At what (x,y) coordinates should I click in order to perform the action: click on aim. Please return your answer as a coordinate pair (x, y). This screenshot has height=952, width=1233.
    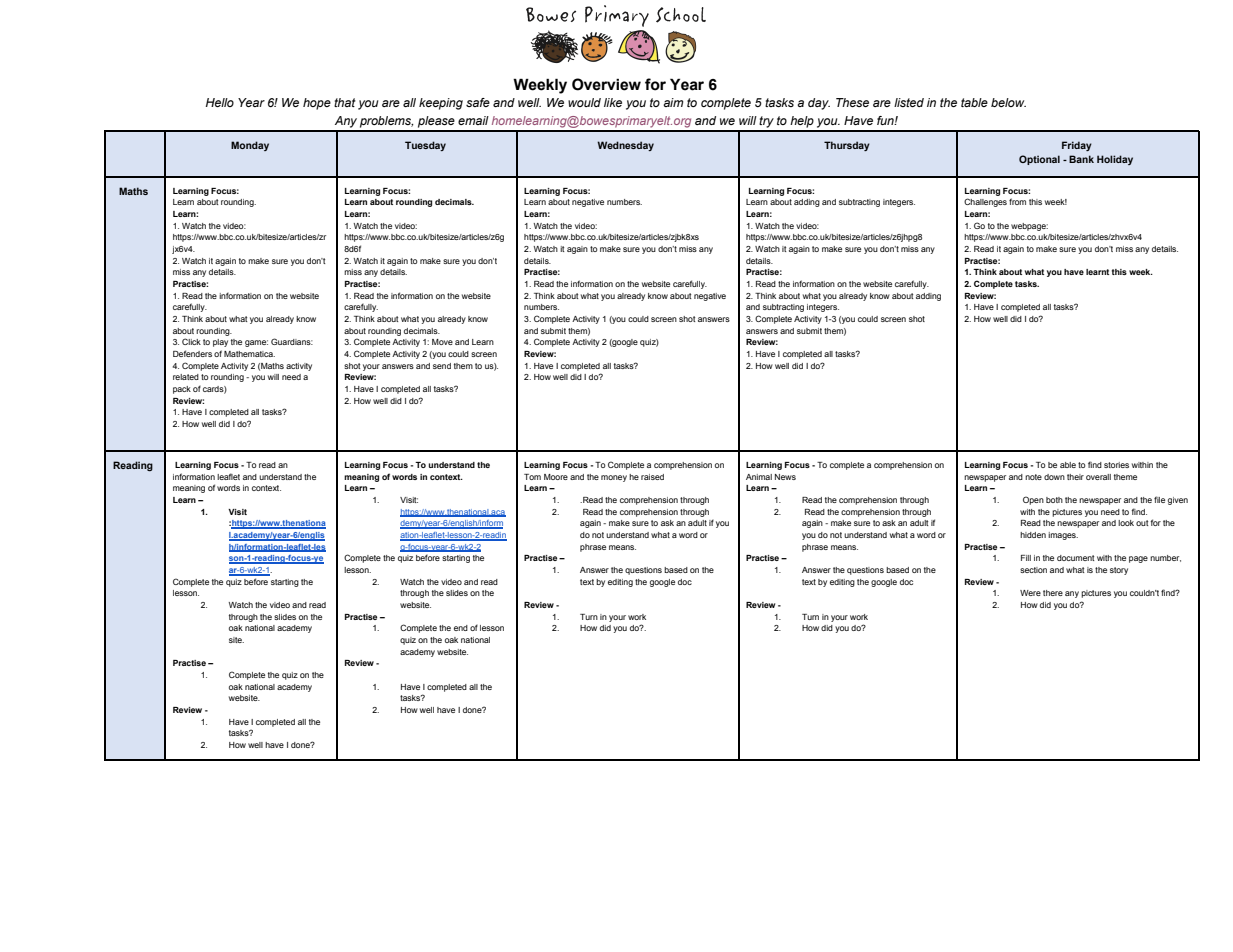
    Looking at the image, I should click on (673, 102).
